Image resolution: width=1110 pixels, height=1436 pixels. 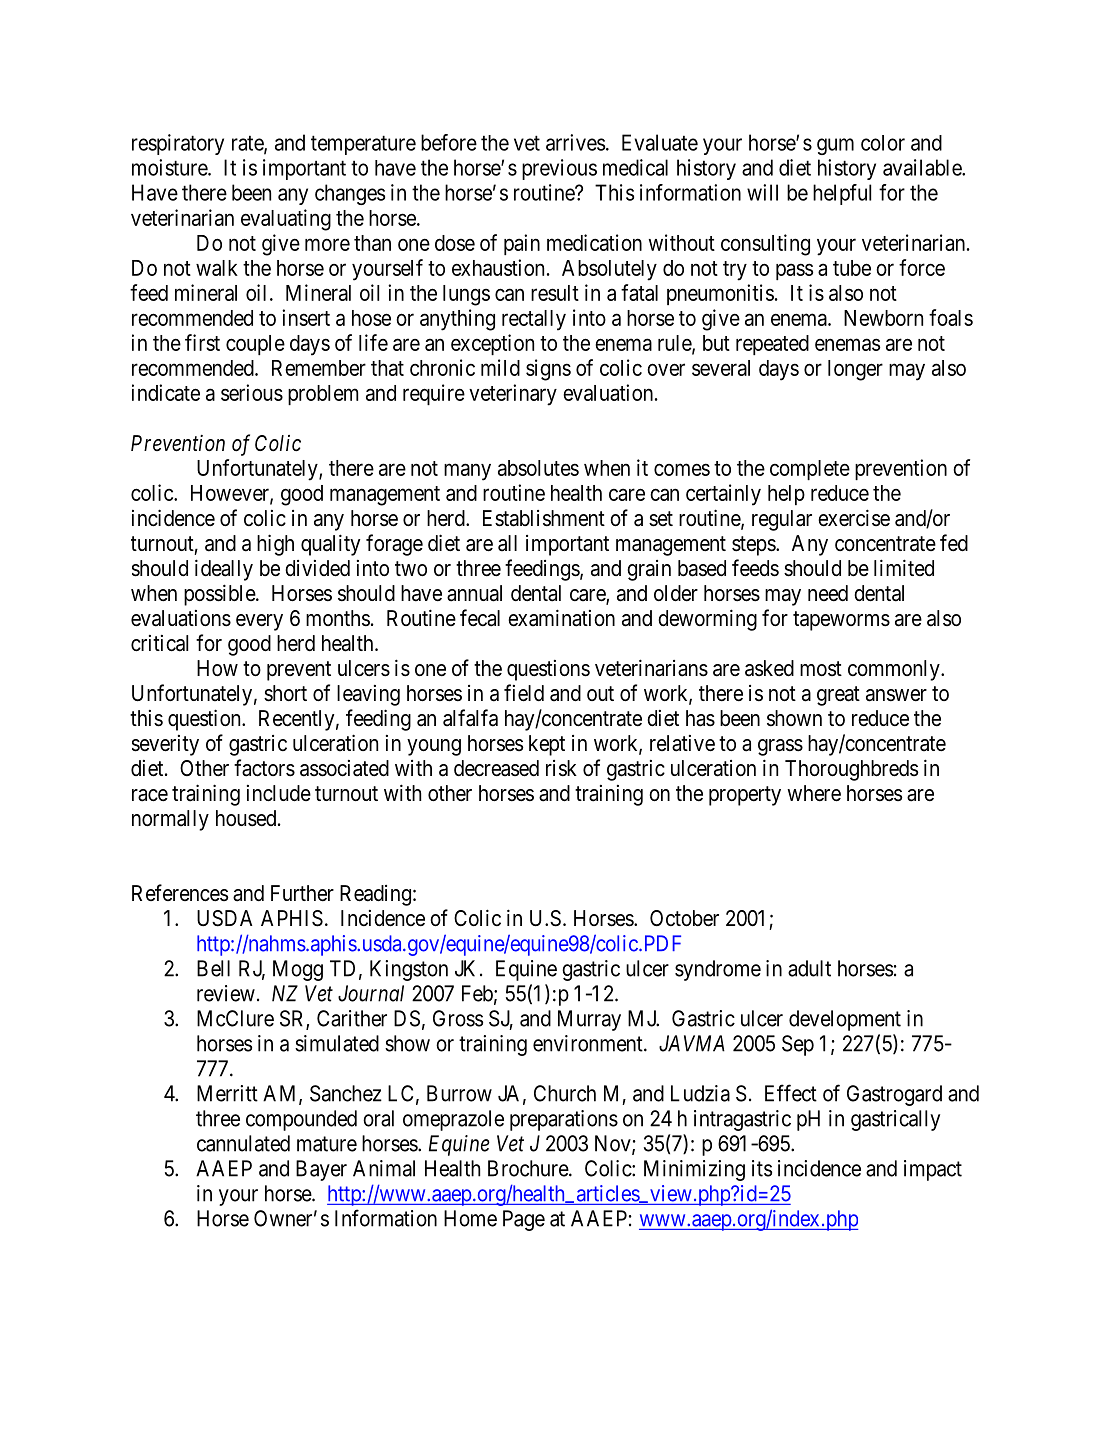 I want to click on moisture, so click(x=170, y=167).
